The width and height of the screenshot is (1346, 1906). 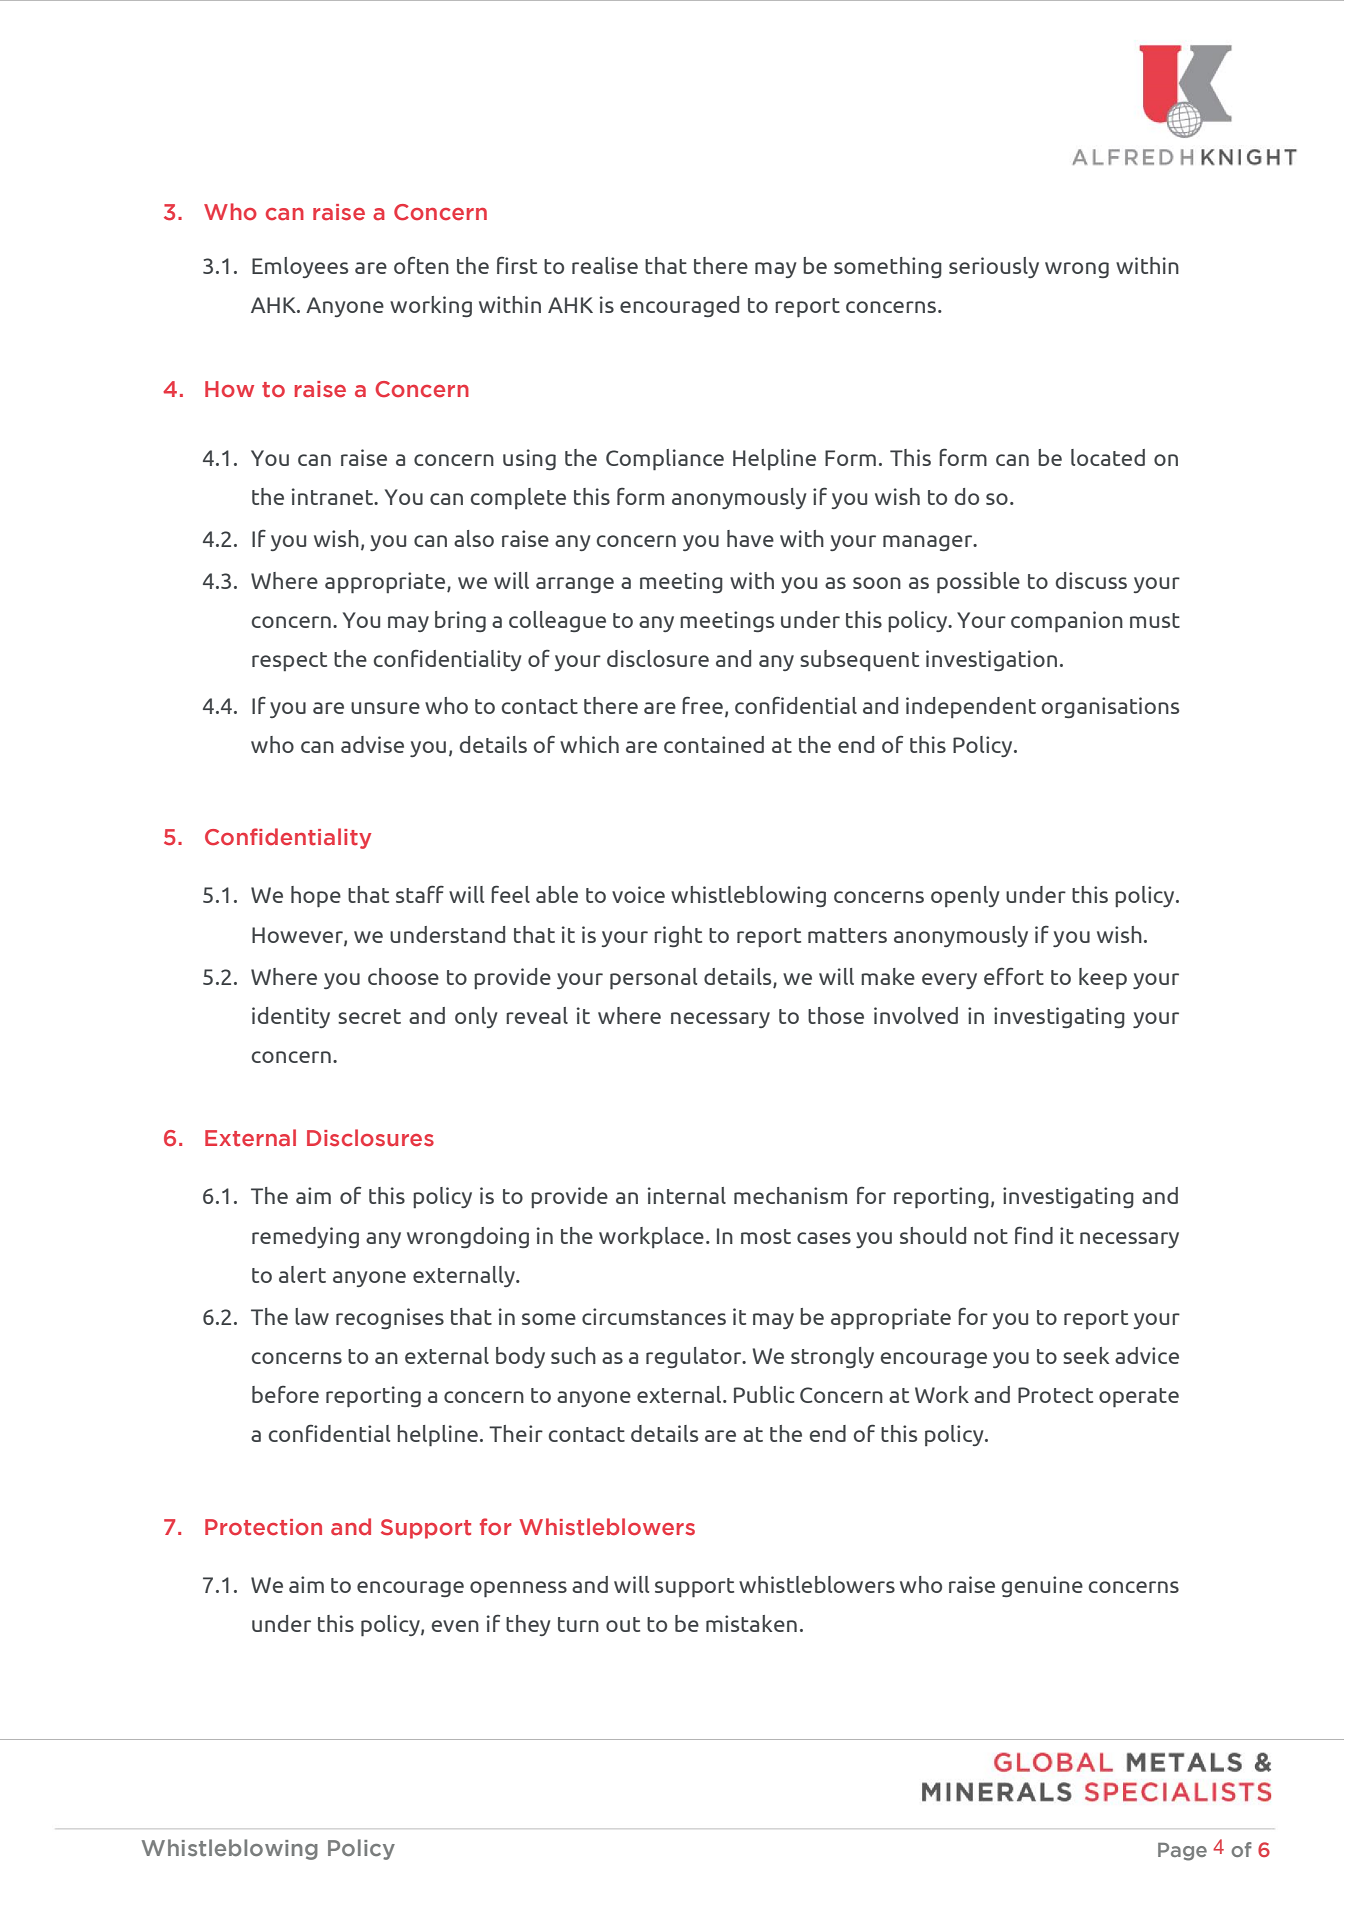 I want to click on operate, so click(x=1139, y=1397).
